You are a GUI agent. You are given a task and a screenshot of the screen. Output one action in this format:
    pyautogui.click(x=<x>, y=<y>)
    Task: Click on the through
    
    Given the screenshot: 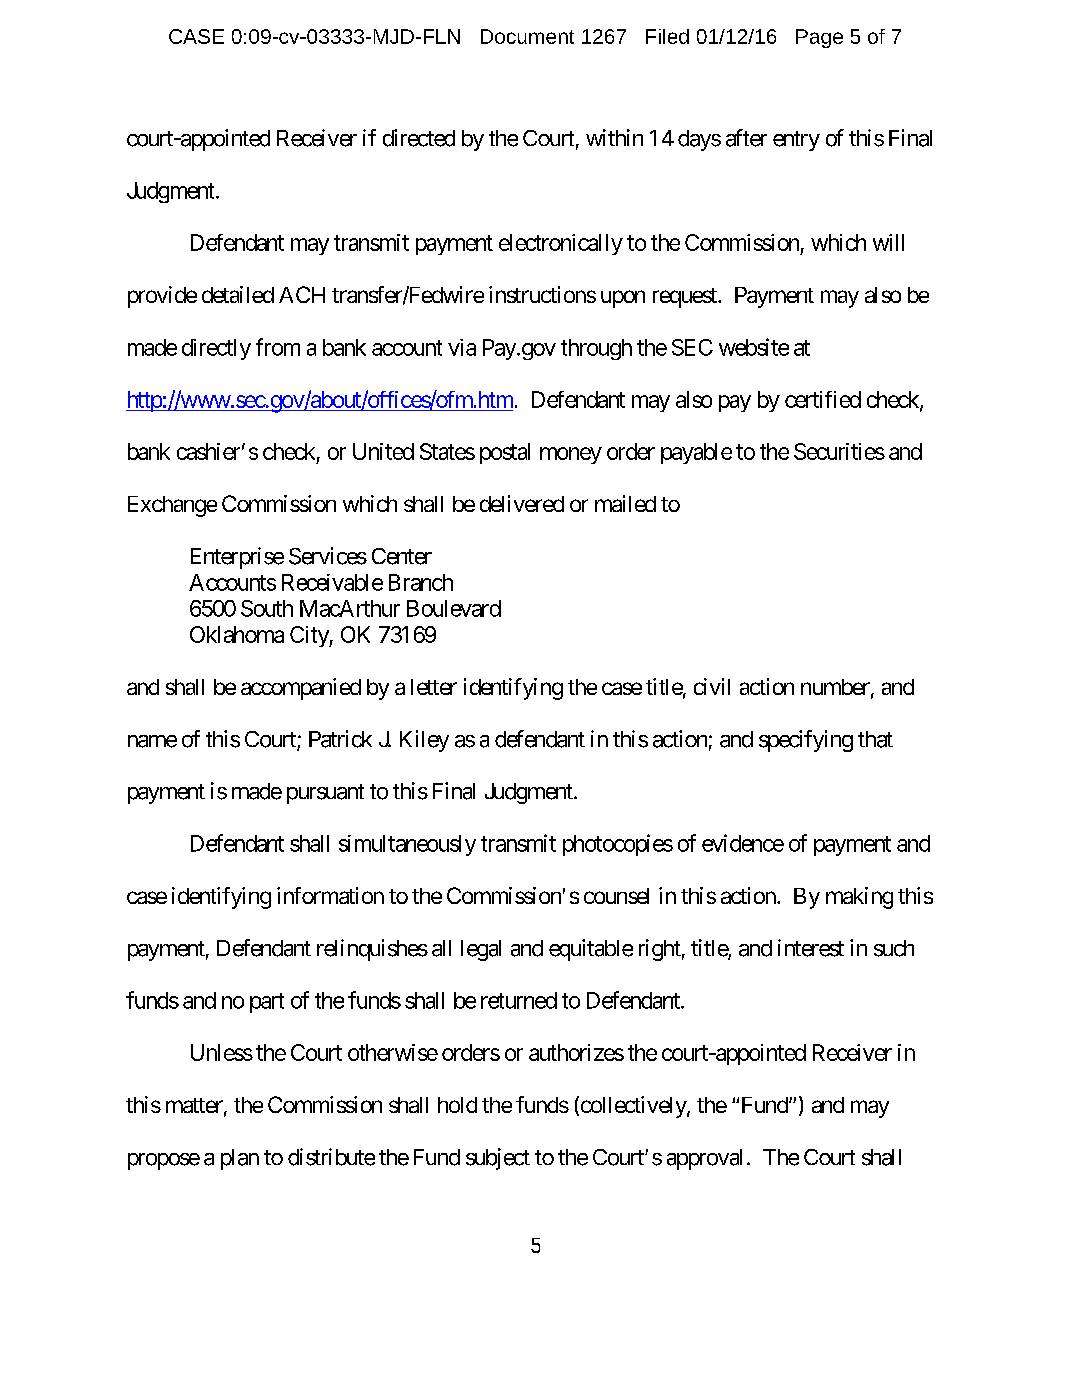 What is the action you would take?
    pyautogui.click(x=596, y=349)
